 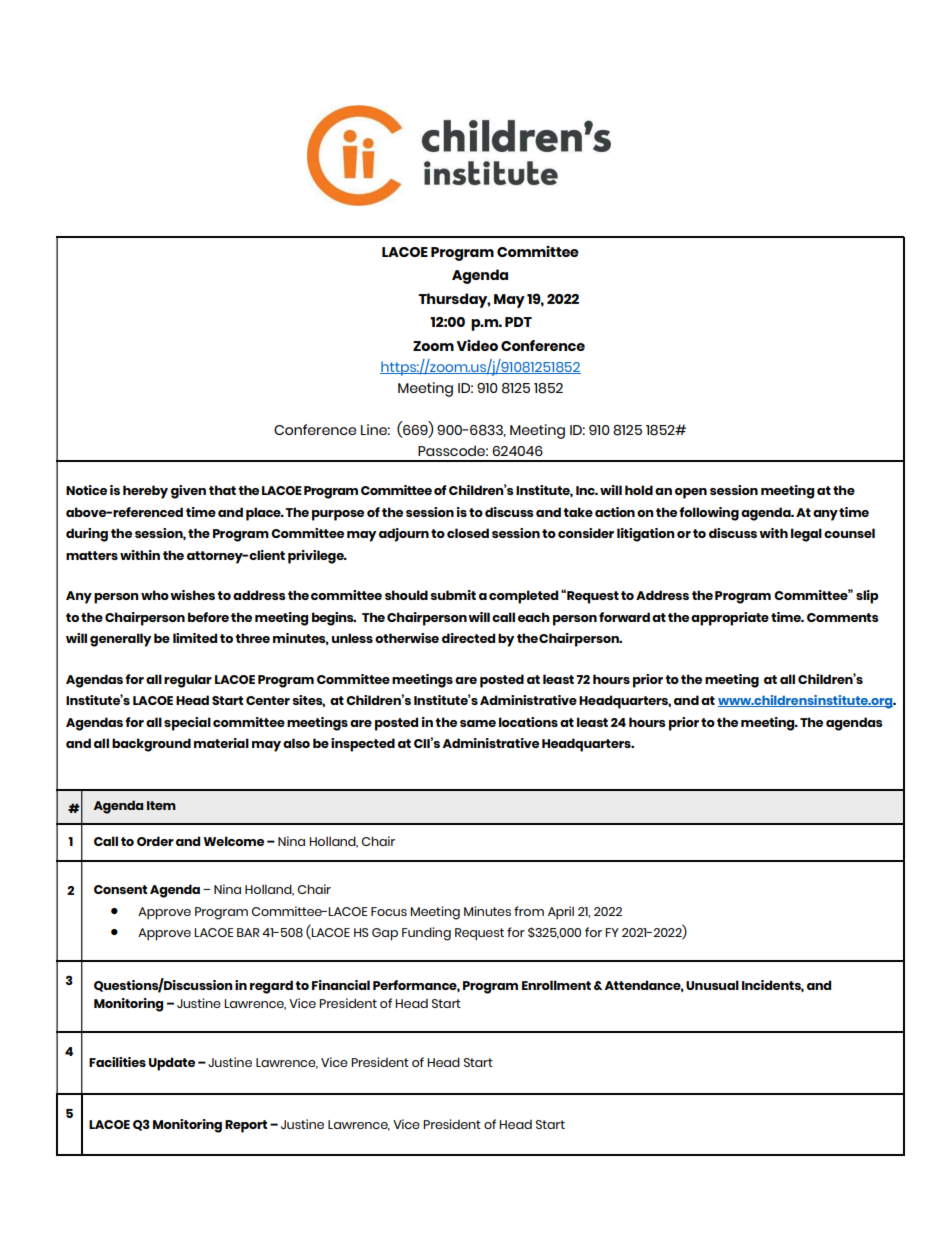 I want to click on that, so click(x=222, y=490).
